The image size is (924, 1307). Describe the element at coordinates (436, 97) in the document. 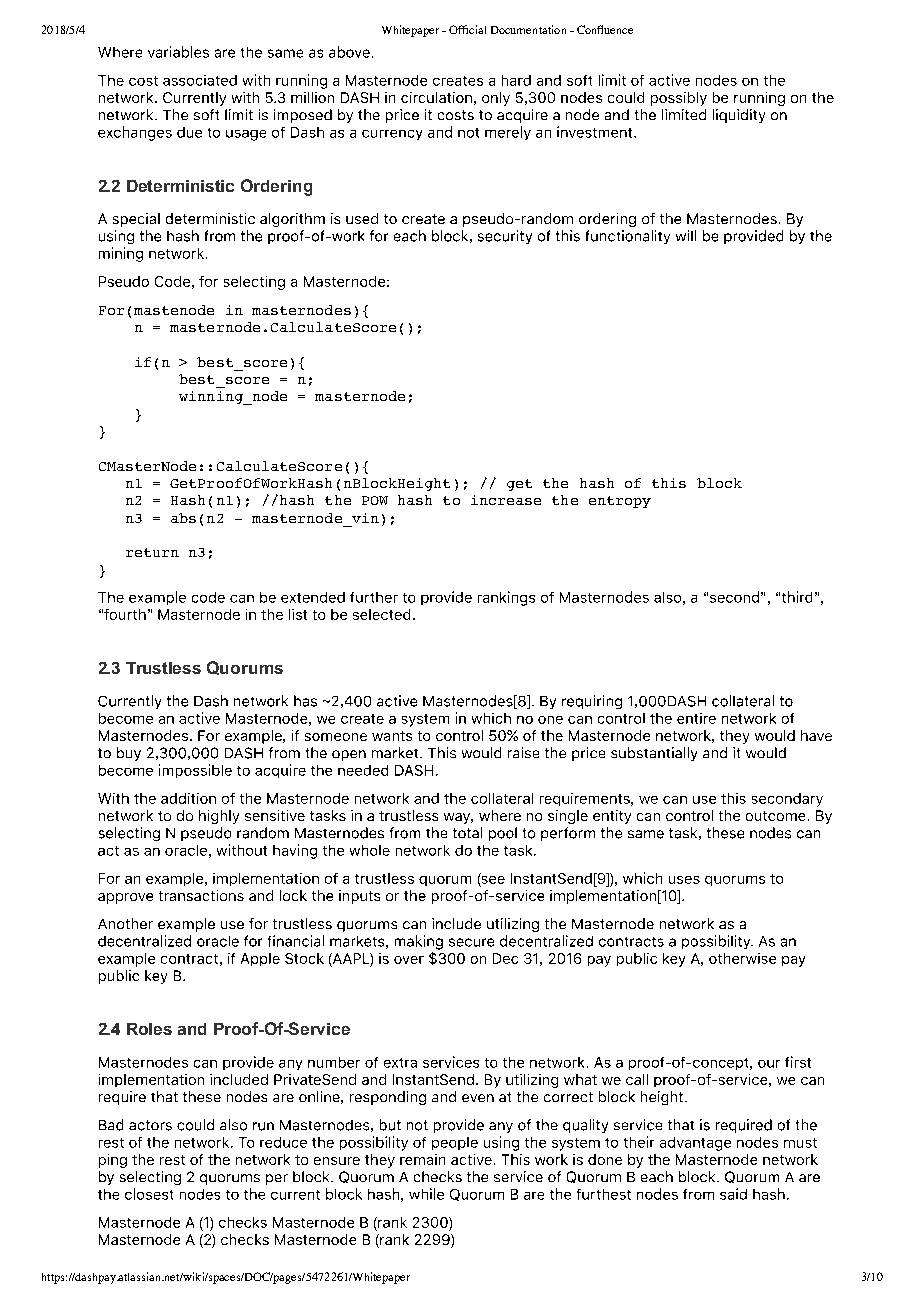

I see `circulation` at that location.
